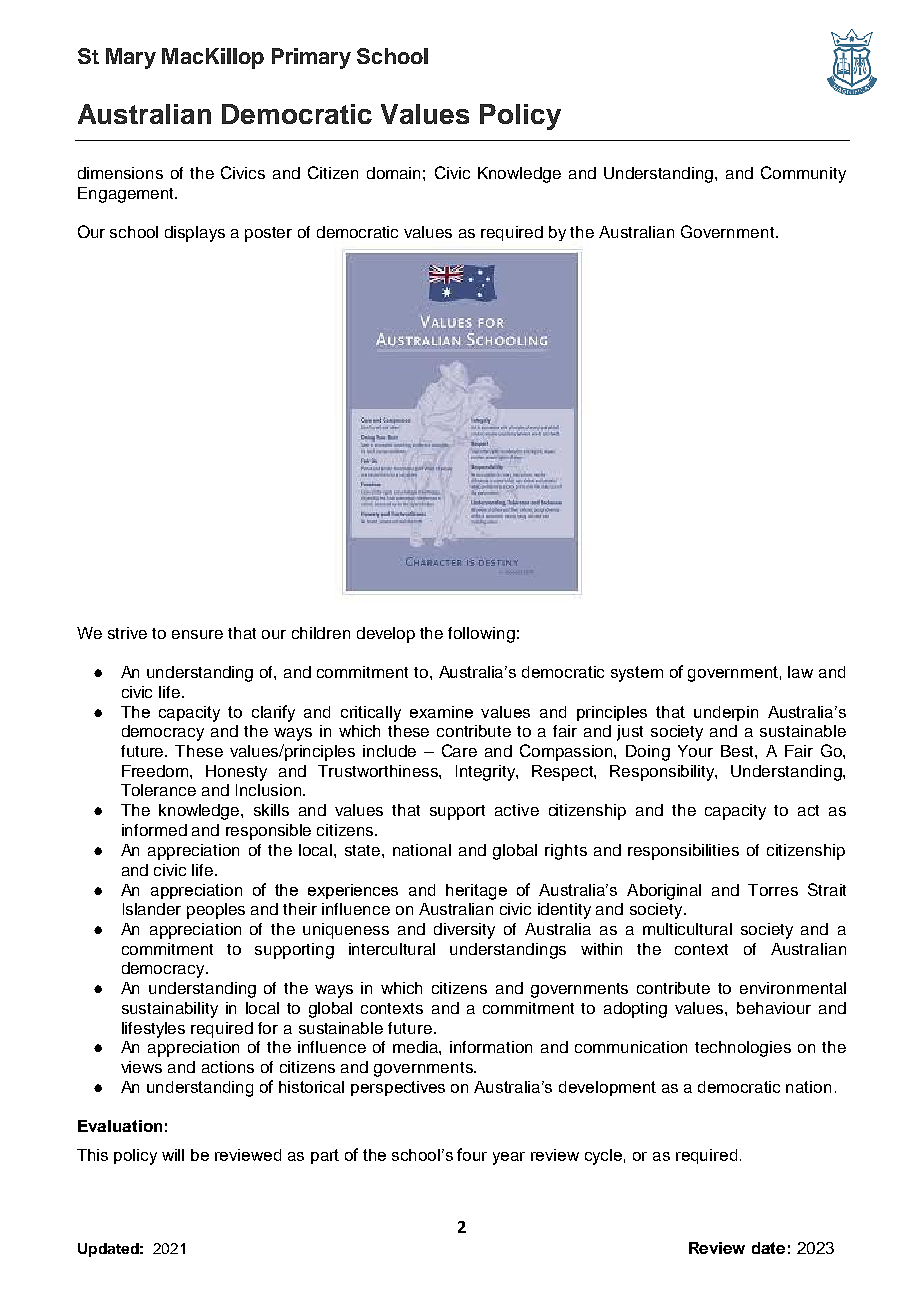 The width and height of the image is (924, 1308). What do you see at coordinates (800, 672) in the image?
I see `law` at bounding box center [800, 672].
